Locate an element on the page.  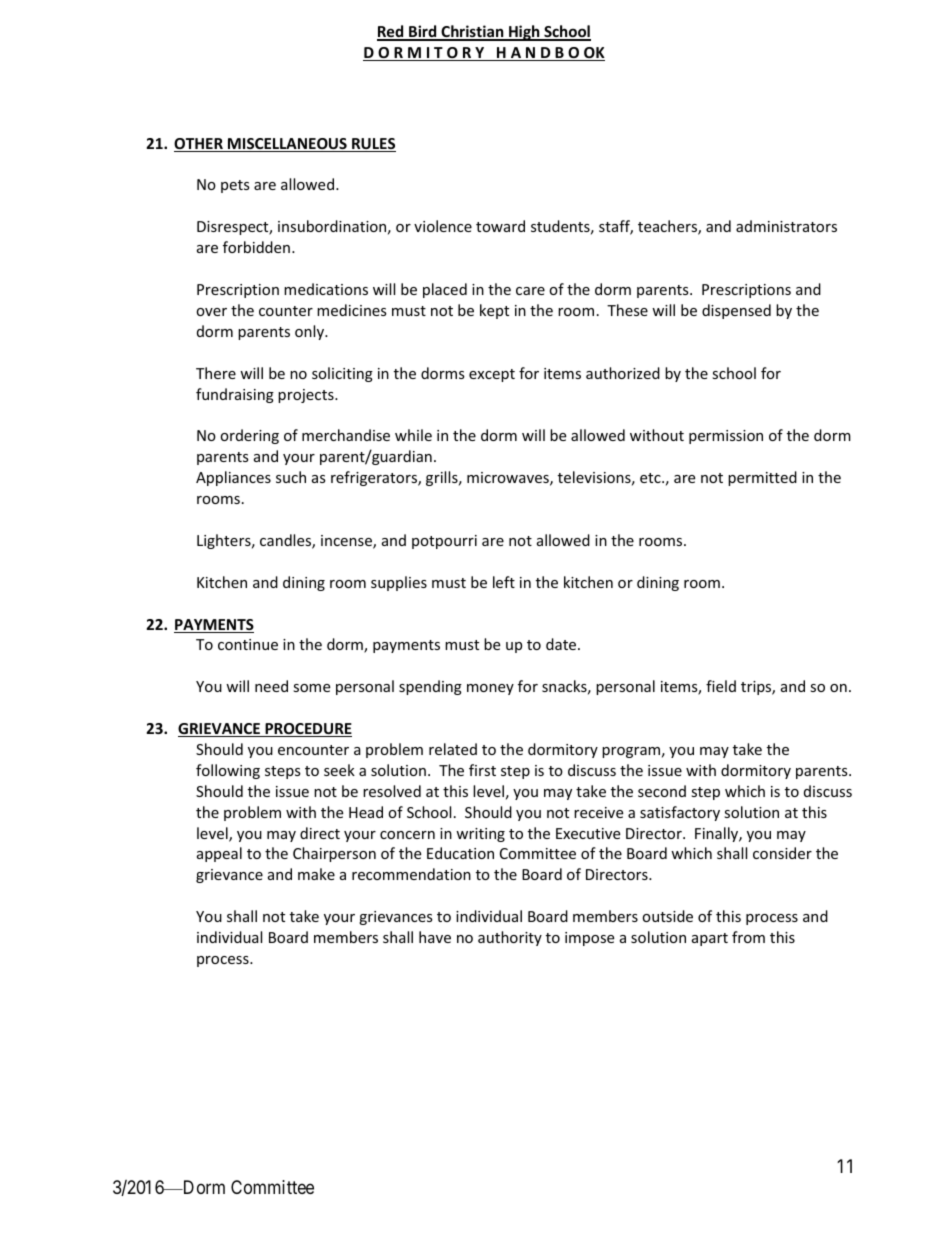
field is located at coordinates (721, 686).
